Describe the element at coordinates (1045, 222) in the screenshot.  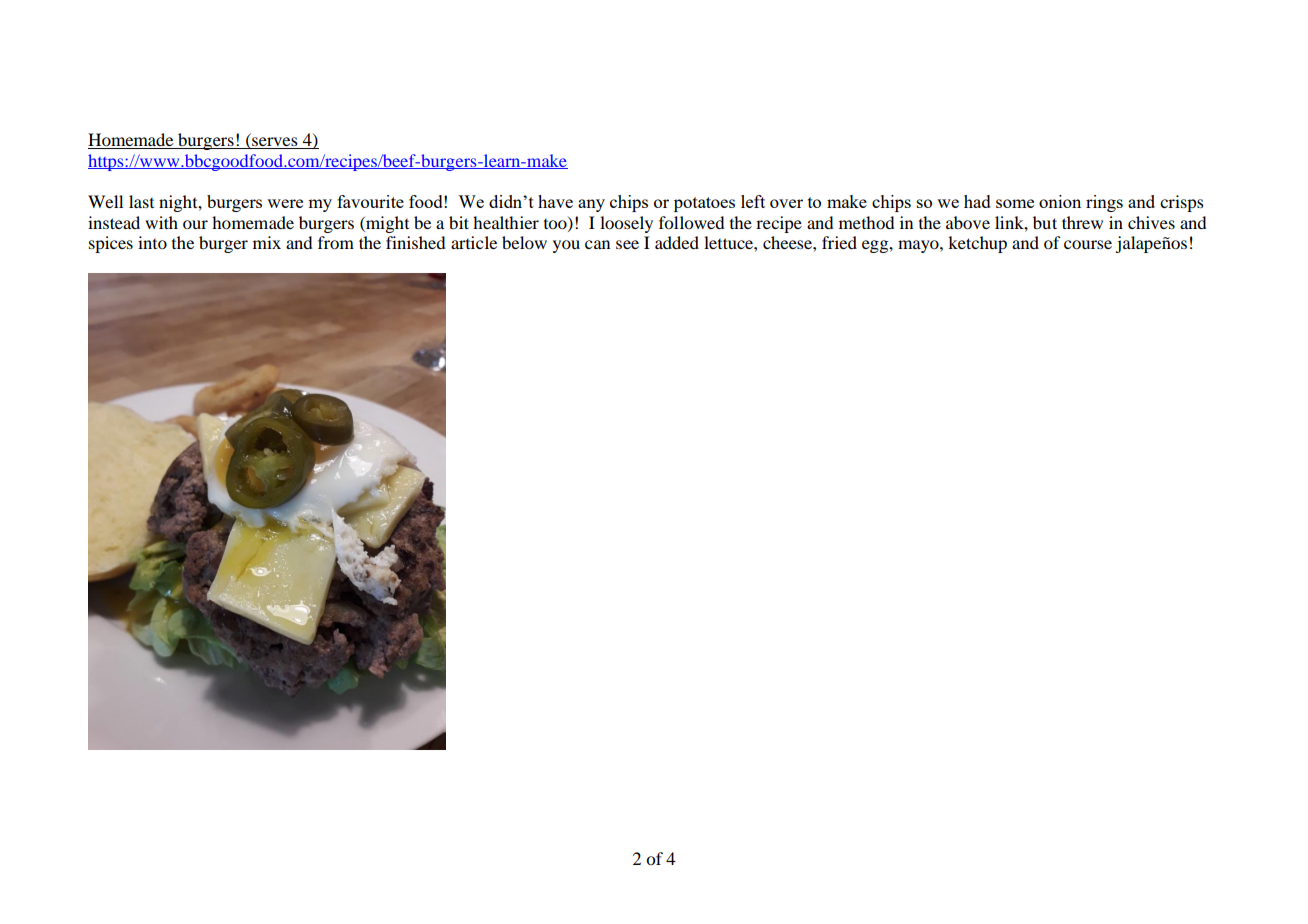
I see `but` at that location.
